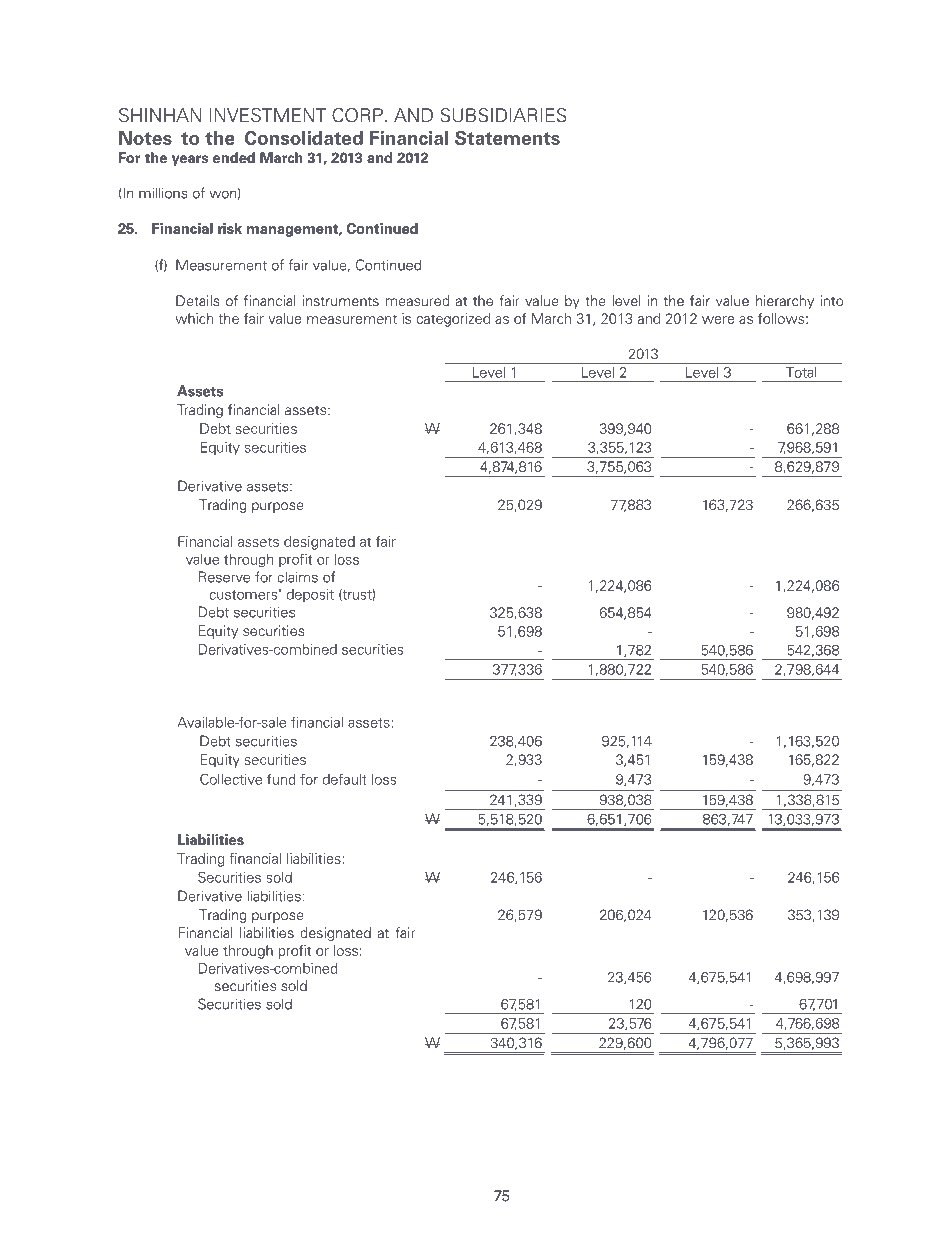 This screenshot has width=952, height=1233. Describe the element at coordinates (194, 318) in the screenshot. I see `which` at that location.
